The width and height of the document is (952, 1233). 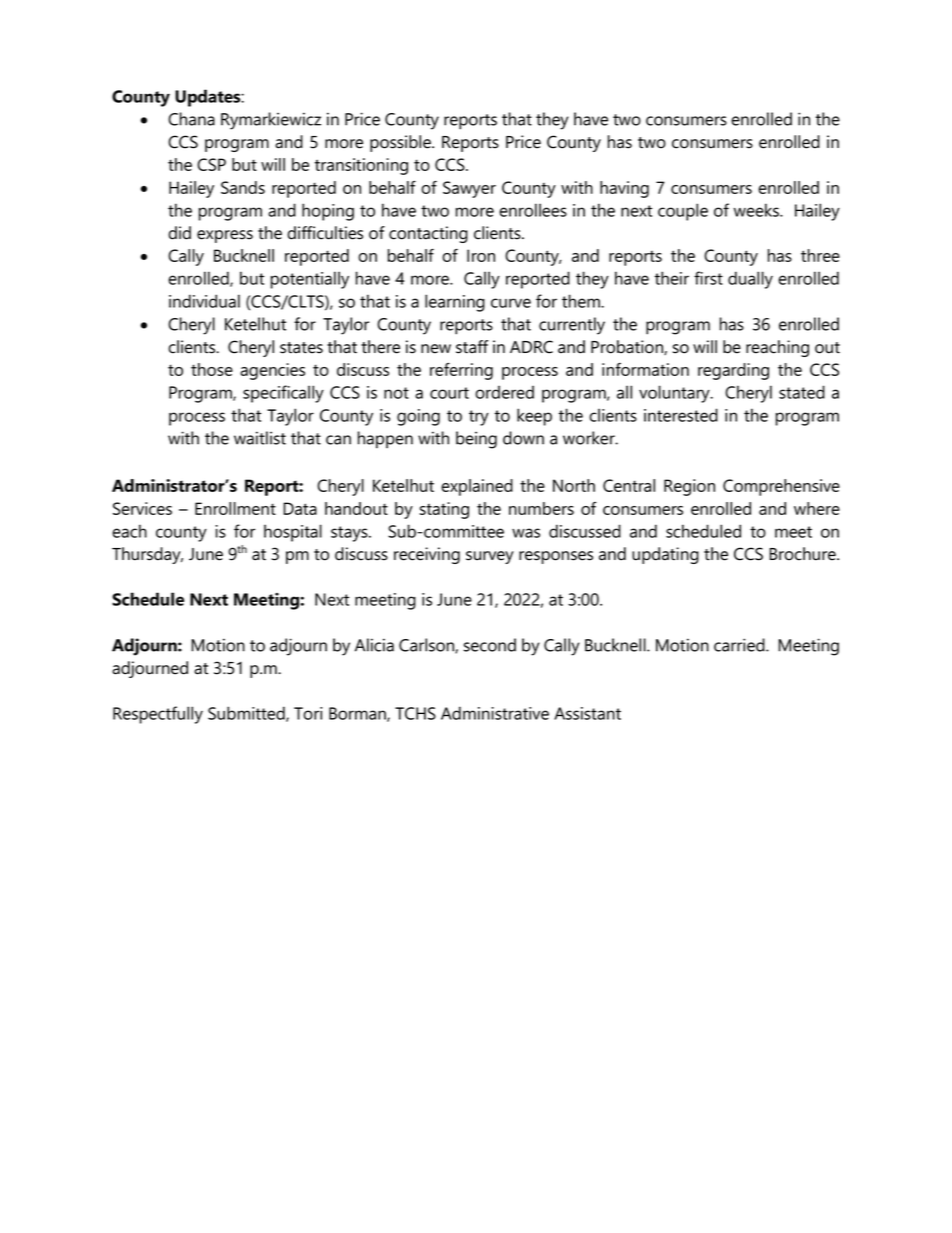 I want to click on possible, so click(x=401, y=143).
